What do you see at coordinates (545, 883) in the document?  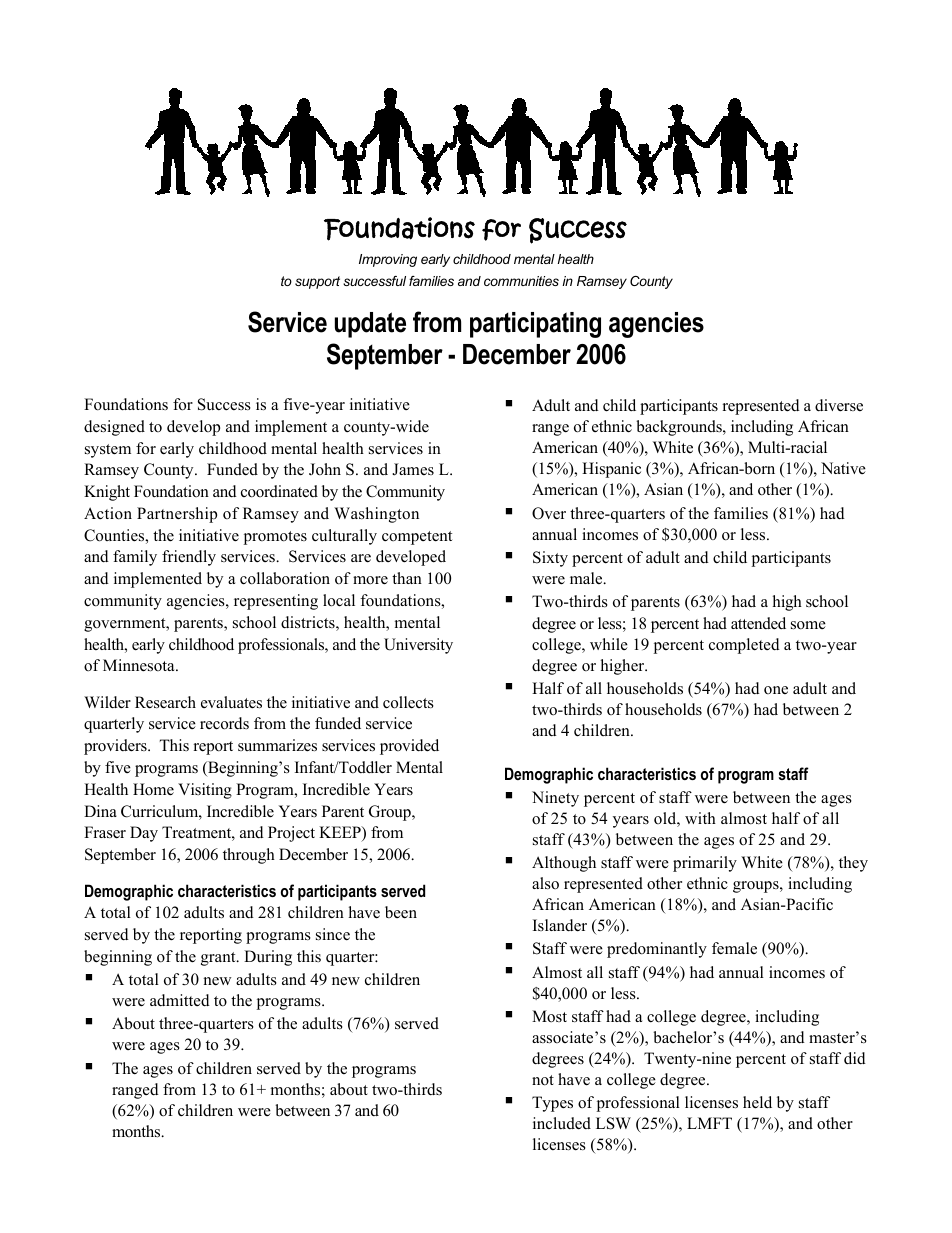 I see `also` at bounding box center [545, 883].
